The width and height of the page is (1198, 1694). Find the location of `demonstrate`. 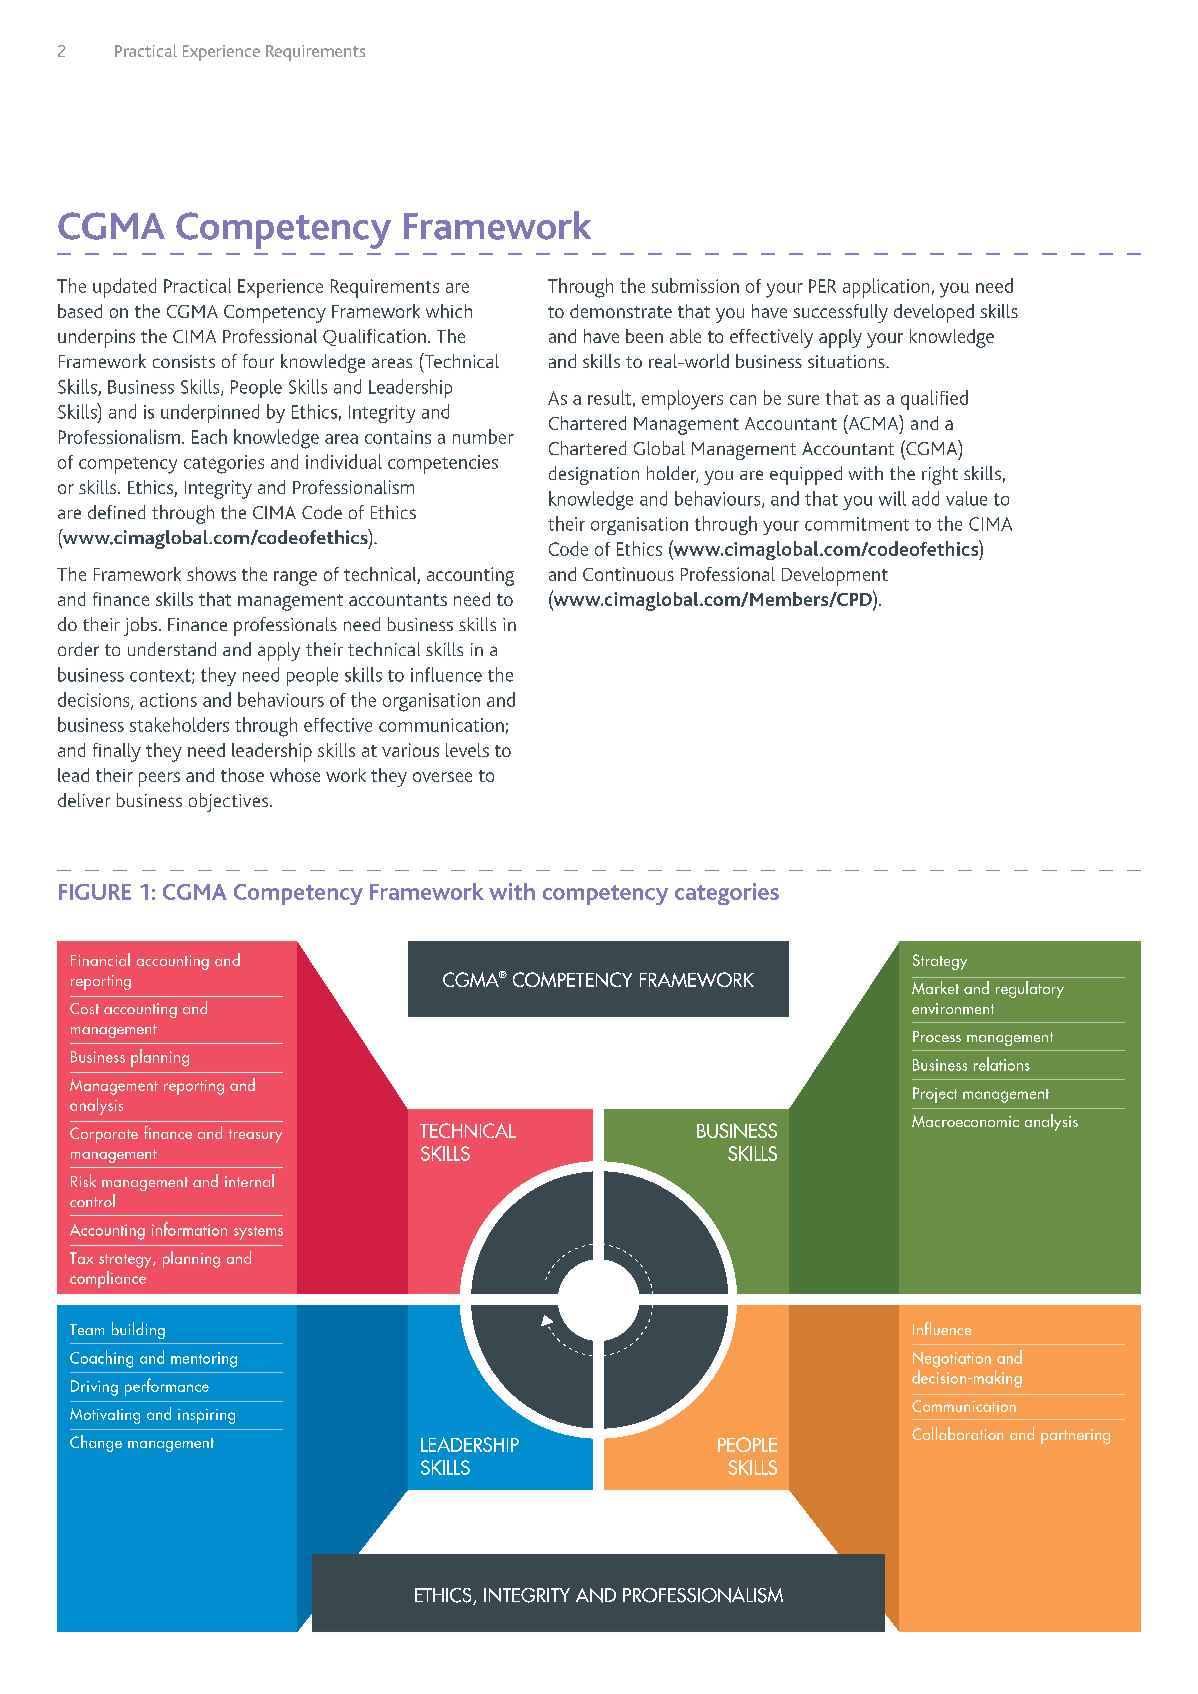

demonstrate is located at coordinates (621, 311).
